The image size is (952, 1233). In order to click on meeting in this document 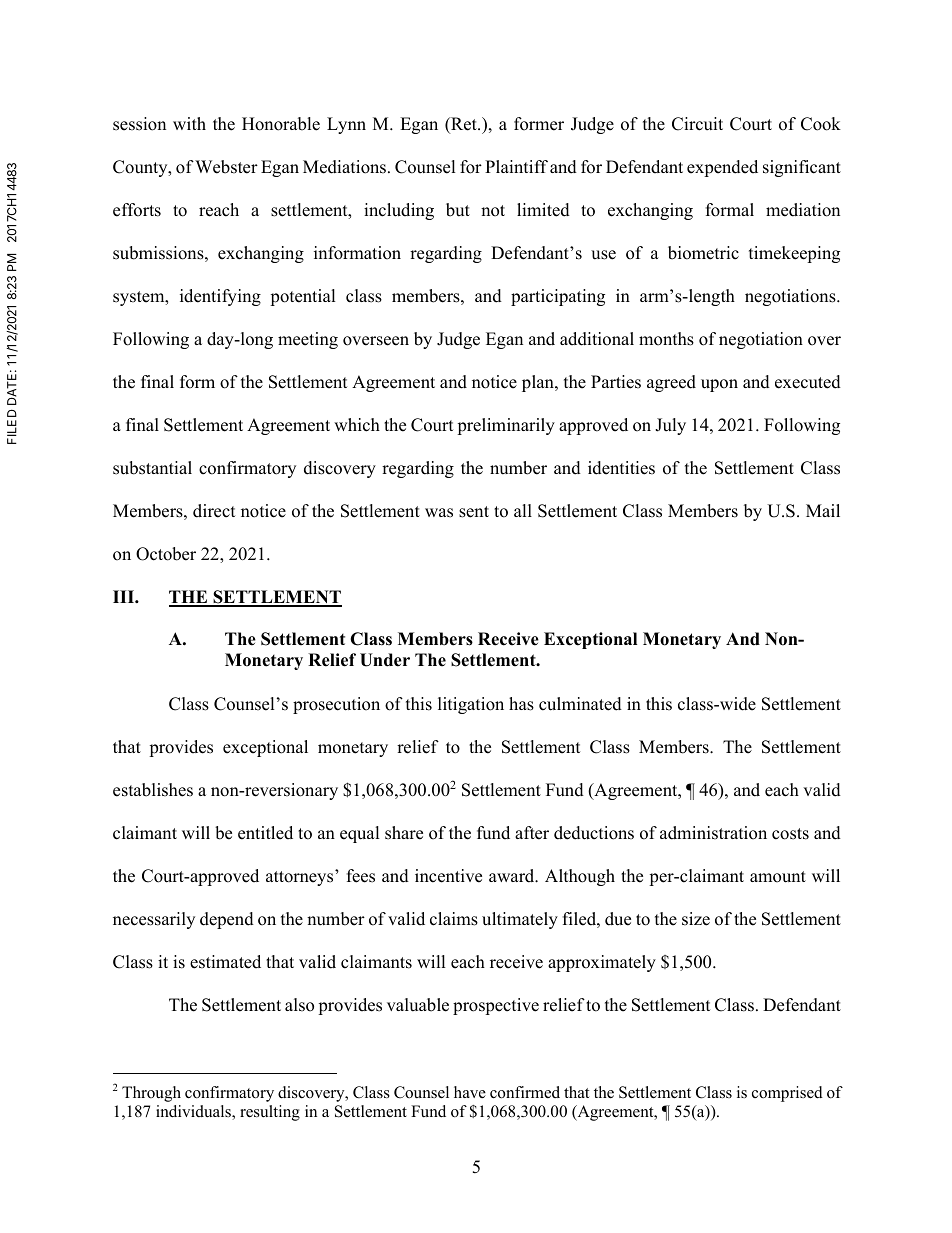, I will do `click(308, 340)`.
